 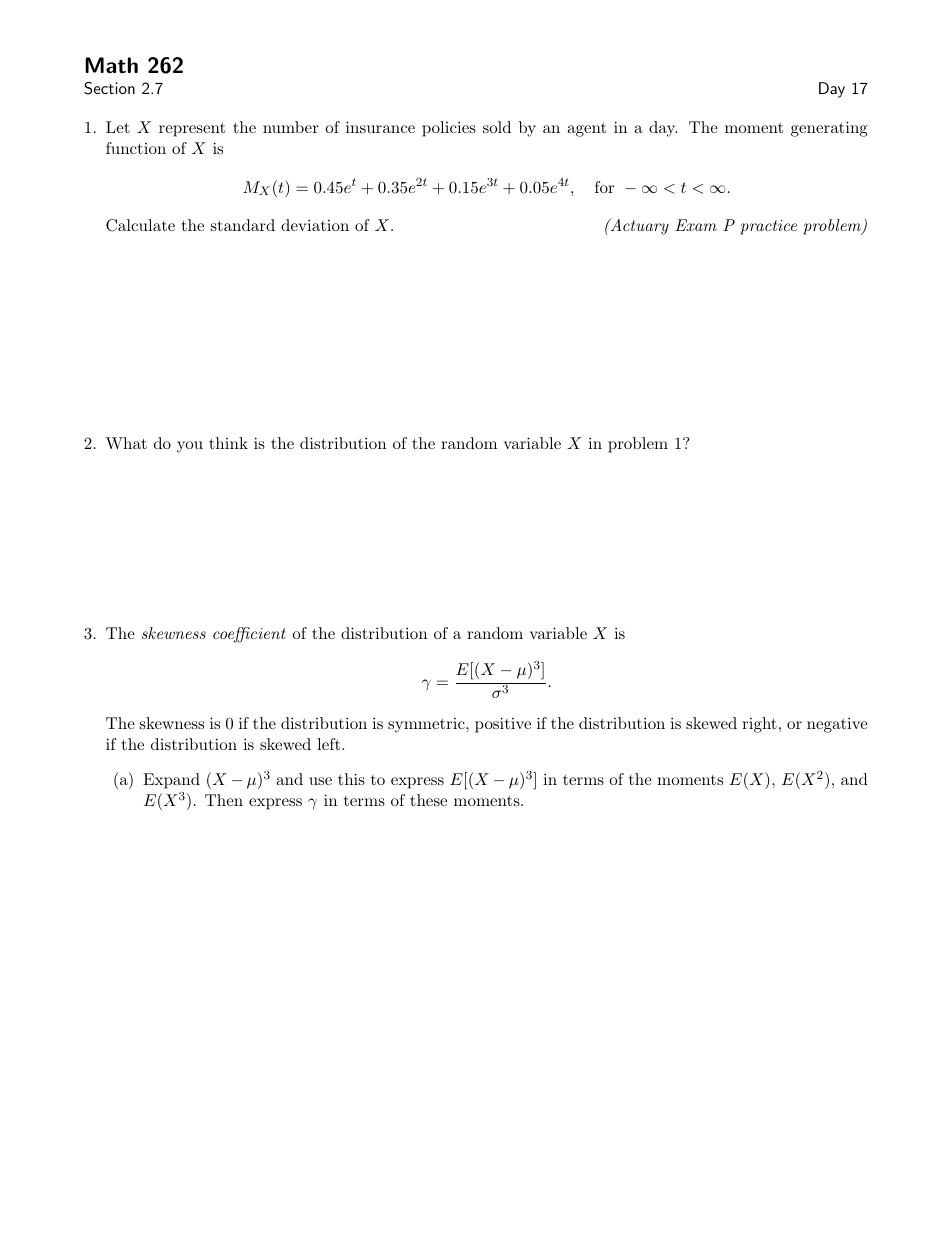 What do you see at coordinates (171, 781) in the image?
I see `Expand` at bounding box center [171, 781].
